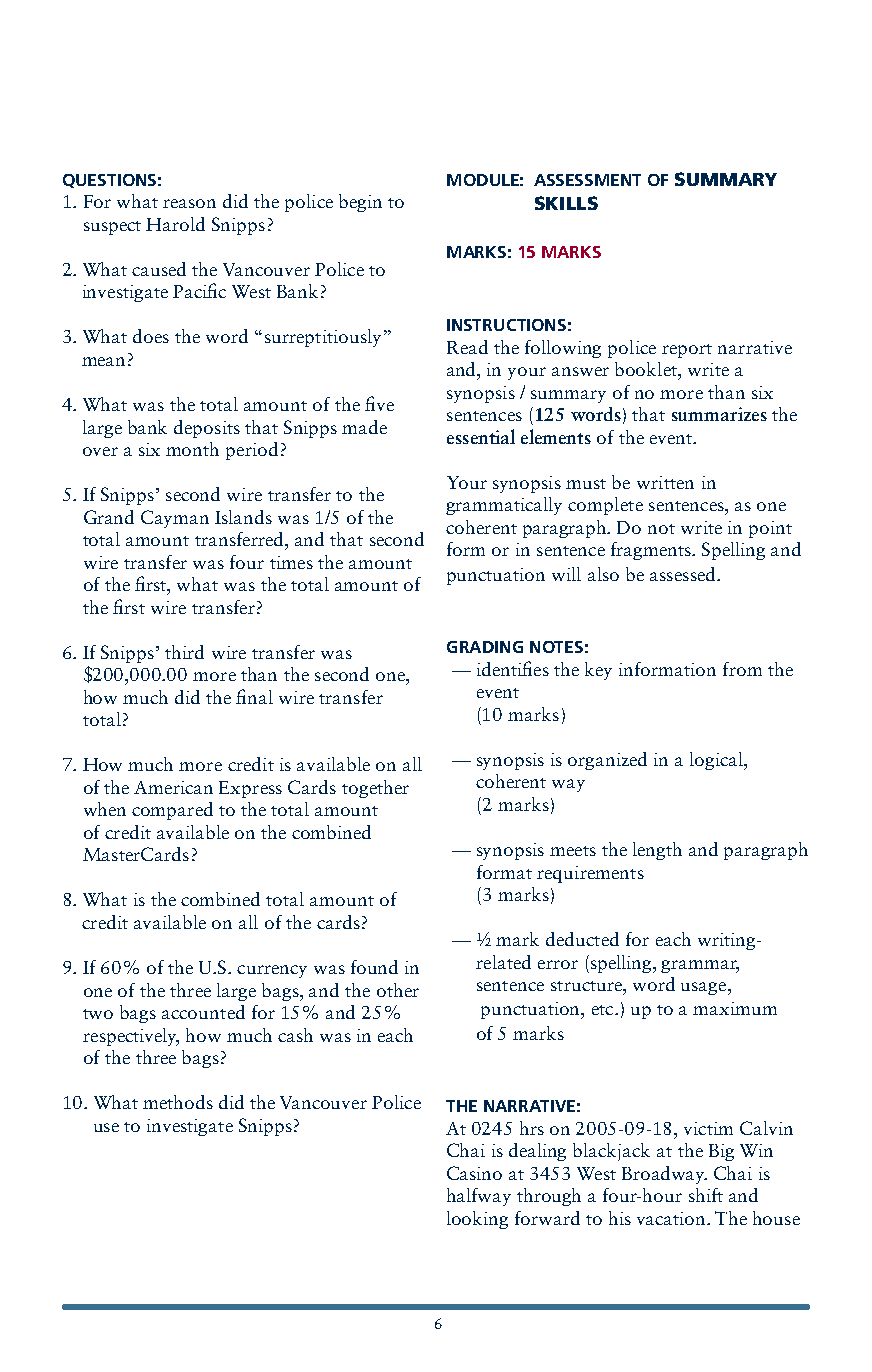 The height and width of the page is (1372, 872). What do you see at coordinates (717, 761) in the page?
I see `logical` at bounding box center [717, 761].
